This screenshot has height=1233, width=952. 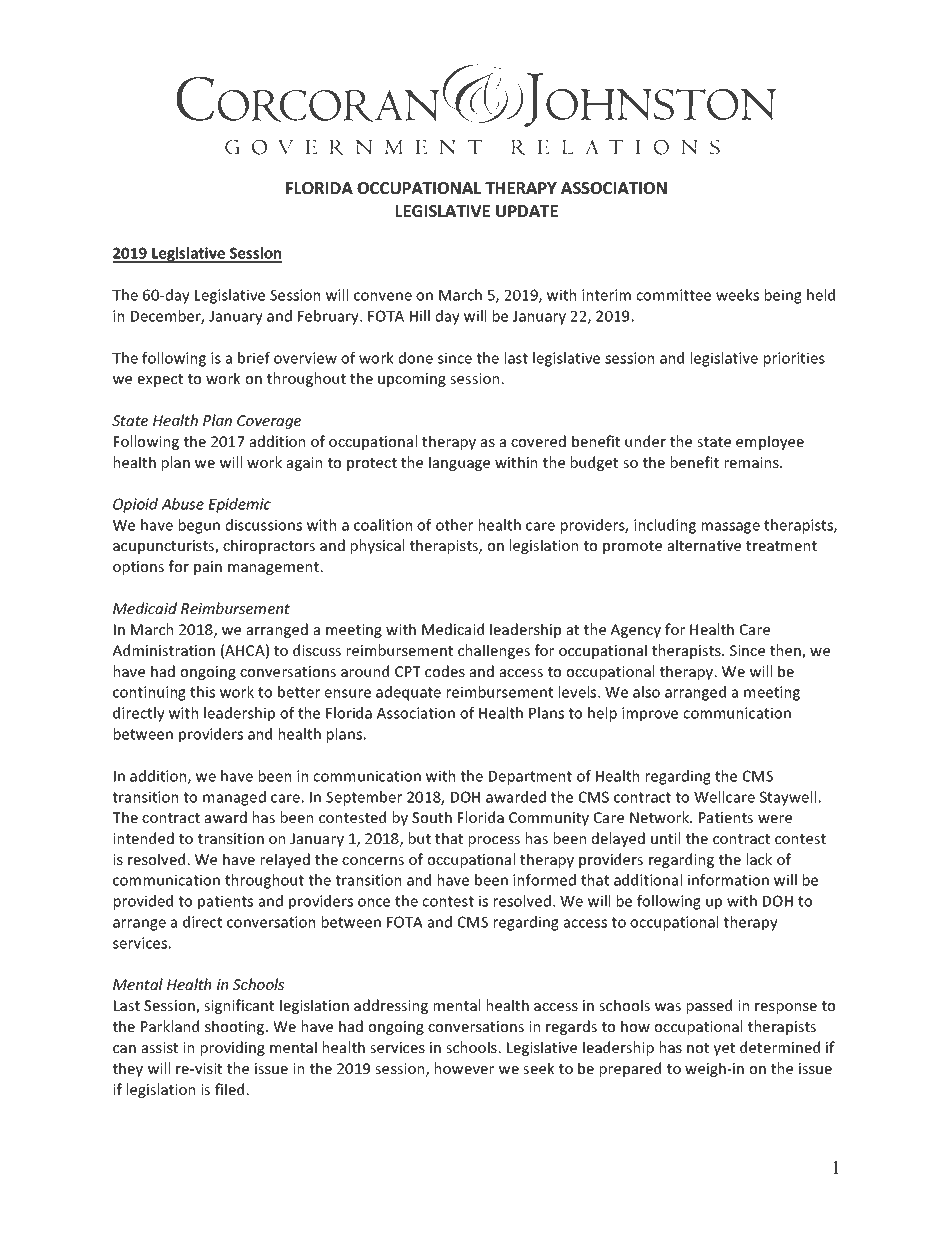 I want to click on other, so click(x=454, y=525).
